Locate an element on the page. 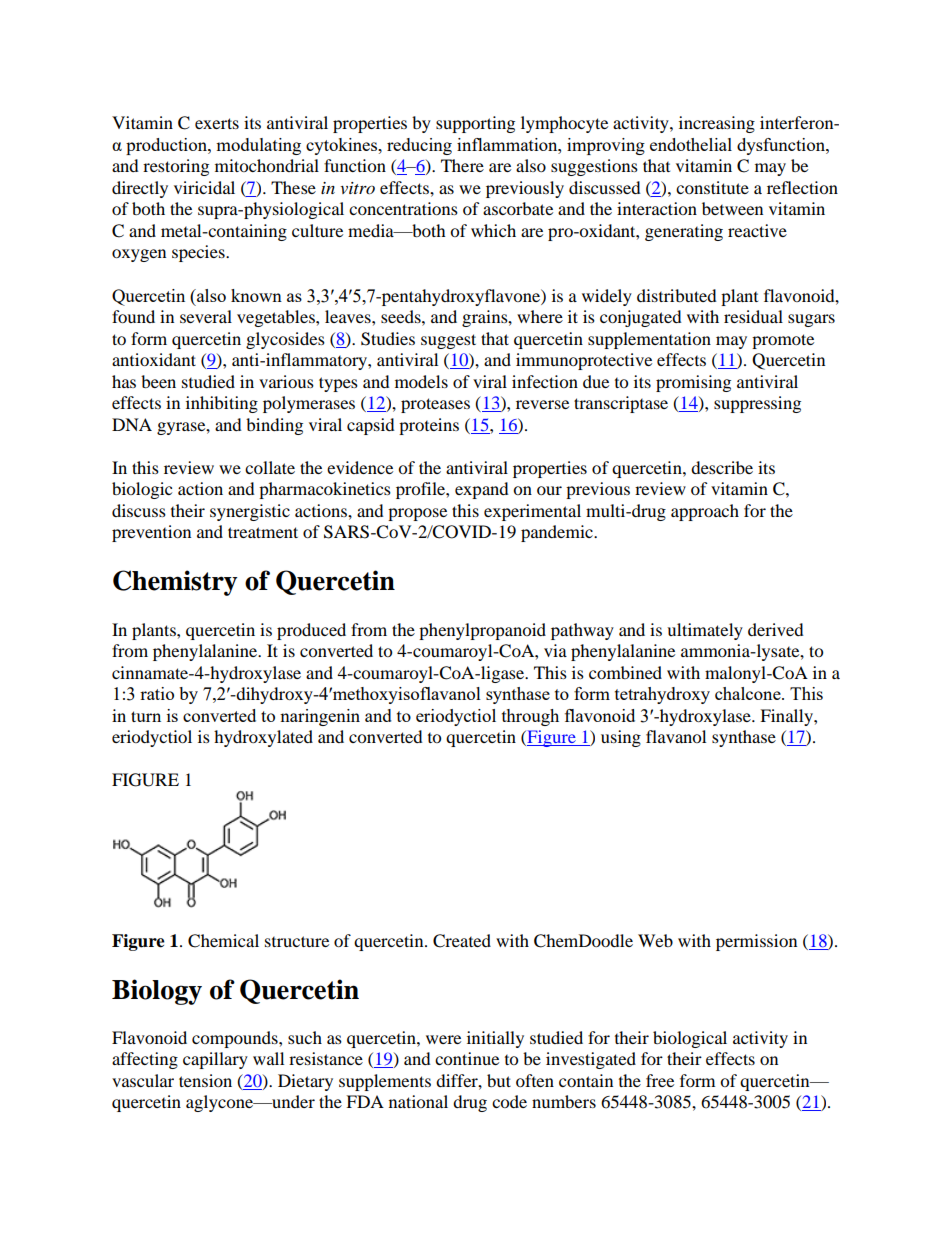 The width and height of the page is (952, 1233). Chemical is located at coordinates (223, 941).
